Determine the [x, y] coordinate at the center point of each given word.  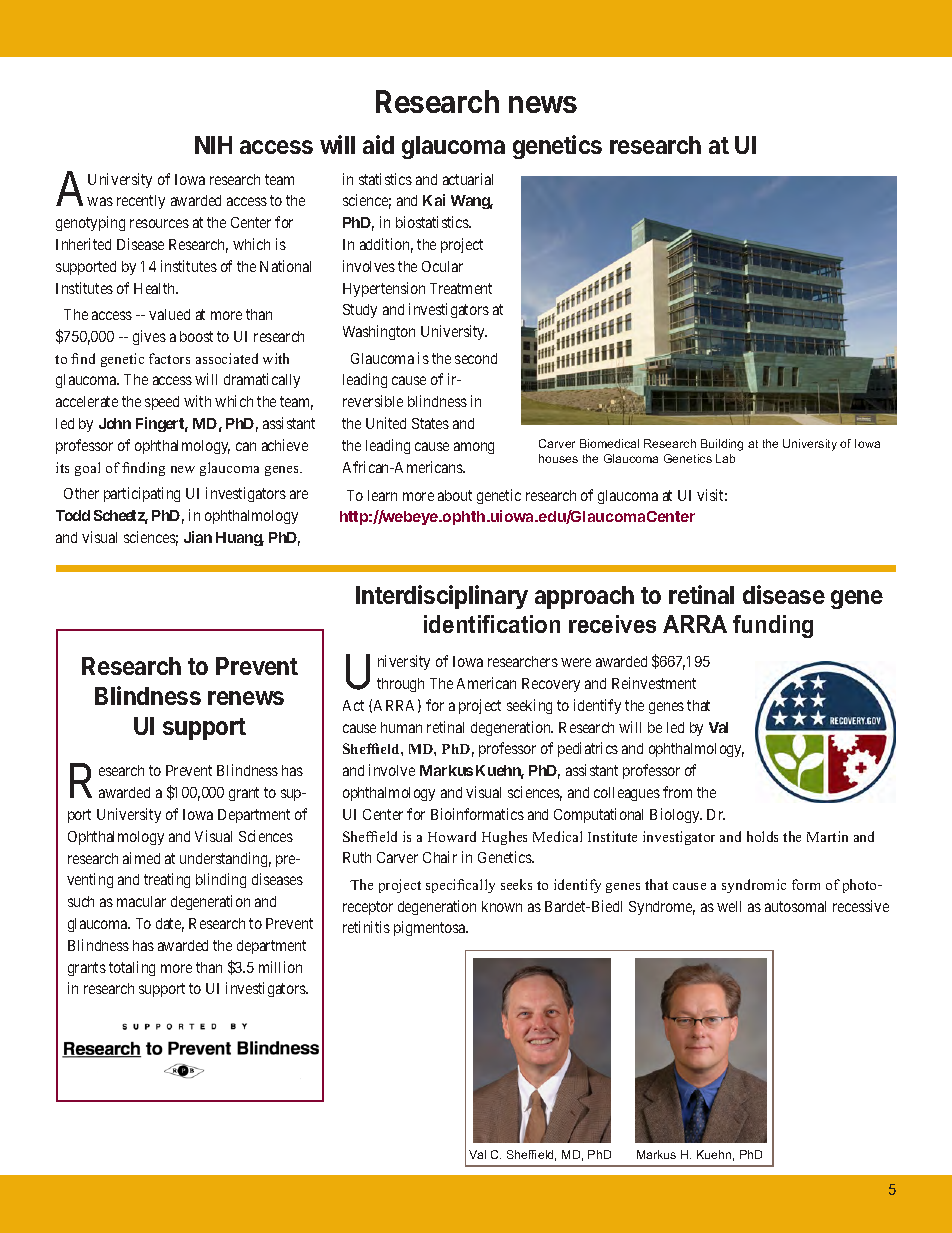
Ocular [442, 266]
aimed [141, 858]
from [677, 792]
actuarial [468, 179]
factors [169, 358]
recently [141, 202]
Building [722, 445]
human [401, 727]
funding [773, 626]
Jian [198, 537]
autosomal [795, 906]
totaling [132, 968]
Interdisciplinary [442, 597]
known [502, 906]
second [476, 358]
